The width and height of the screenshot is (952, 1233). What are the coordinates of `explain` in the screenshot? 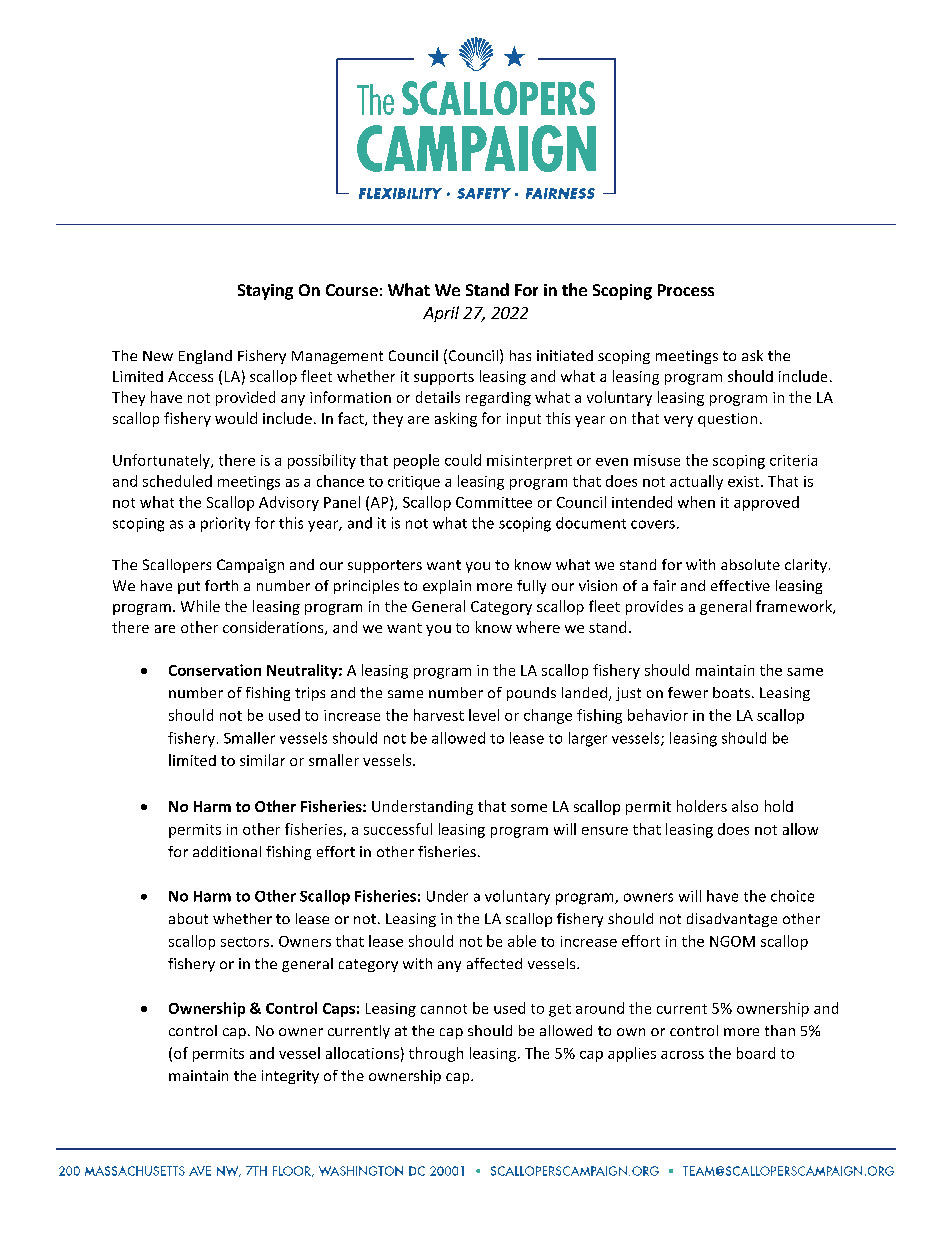 It's located at (447, 587).
